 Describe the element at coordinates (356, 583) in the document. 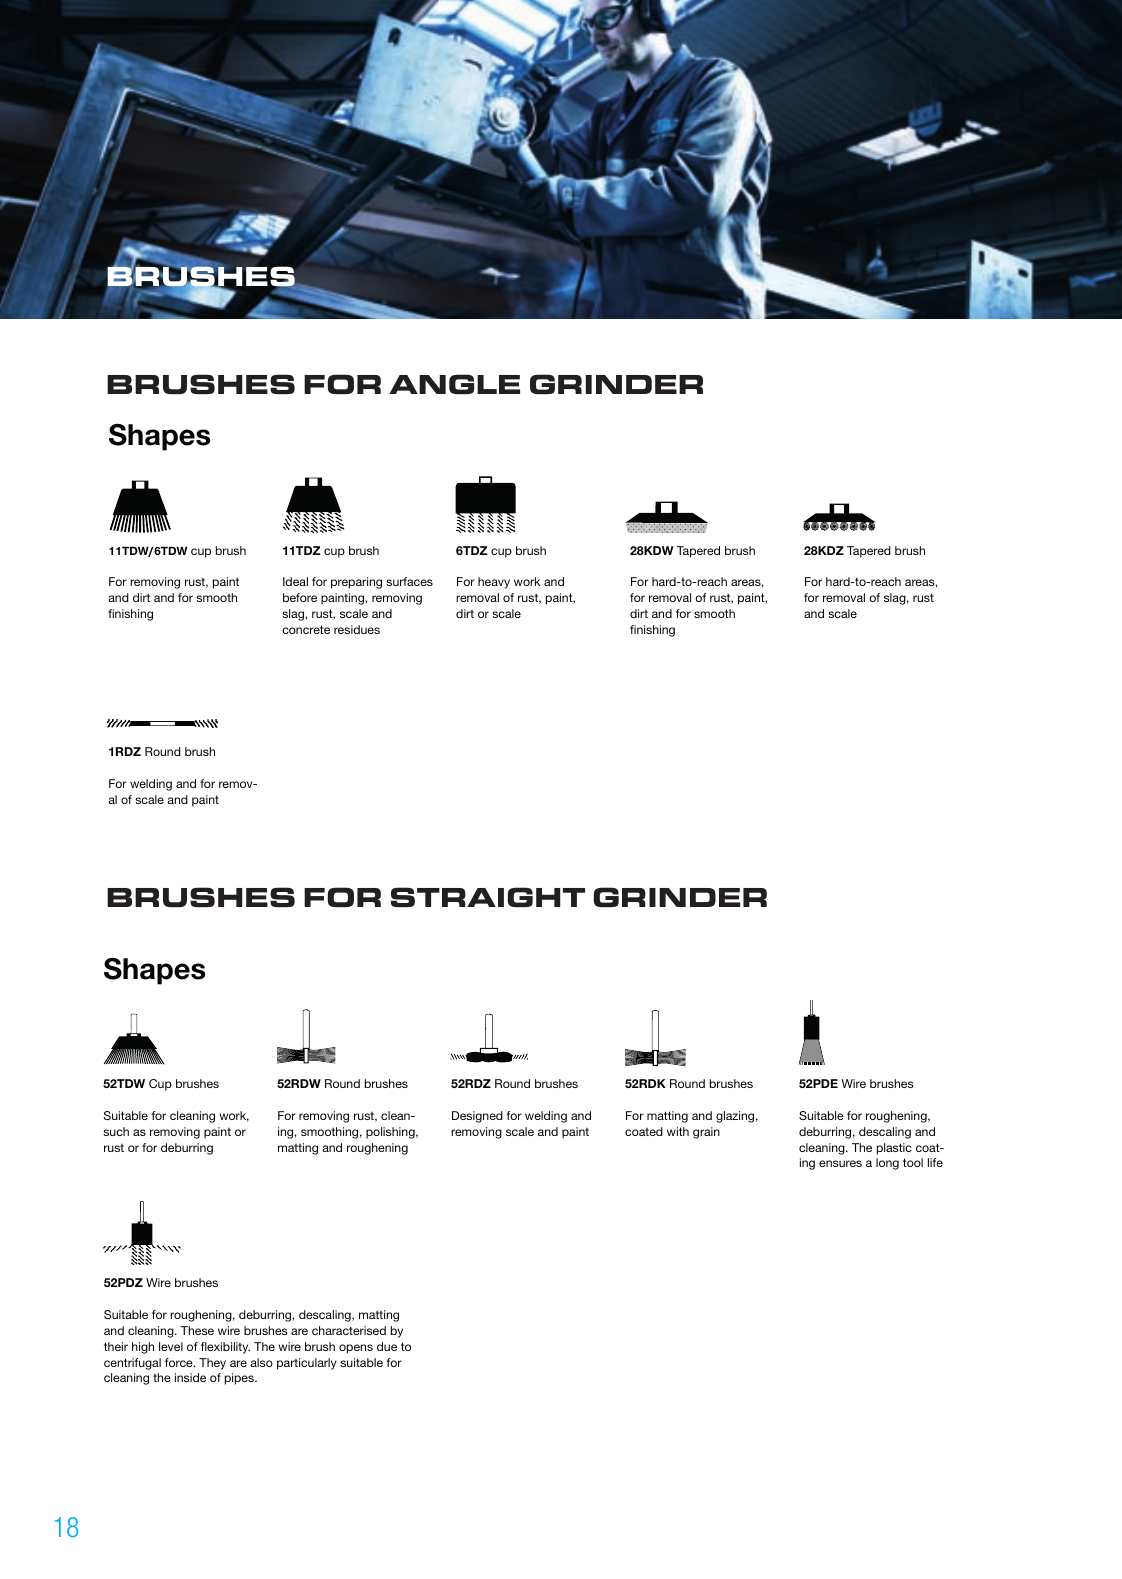

I see `preparing` at that location.
